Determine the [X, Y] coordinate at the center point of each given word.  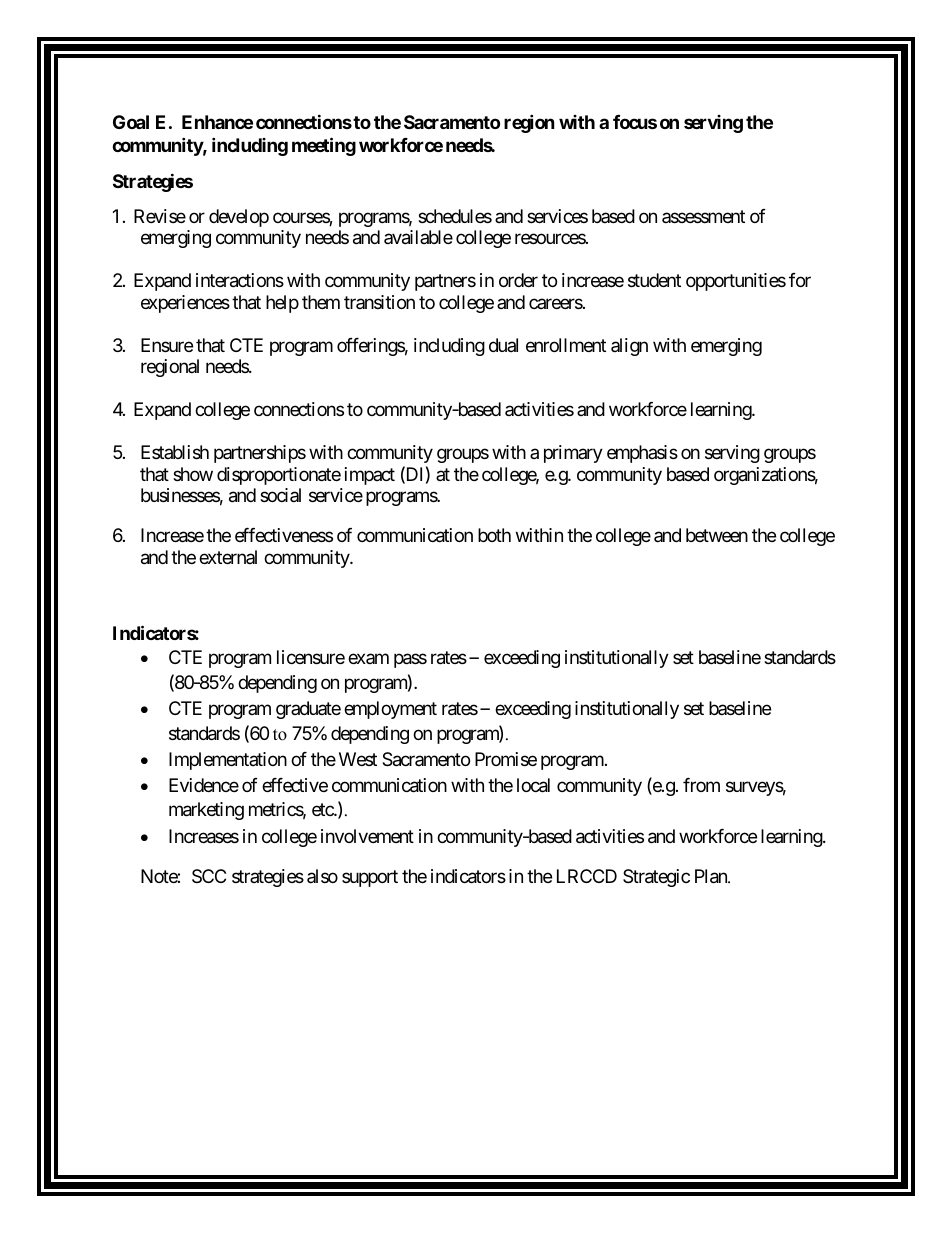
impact [370, 476]
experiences [185, 304]
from [701, 785]
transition [379, 302]
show [193, 474]
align [629, 347]
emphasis [642, 454]
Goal [131, 122]
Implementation [228, 761]
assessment [703, 216]
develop [239, 218]
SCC [209, 876]
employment [390, 710]
